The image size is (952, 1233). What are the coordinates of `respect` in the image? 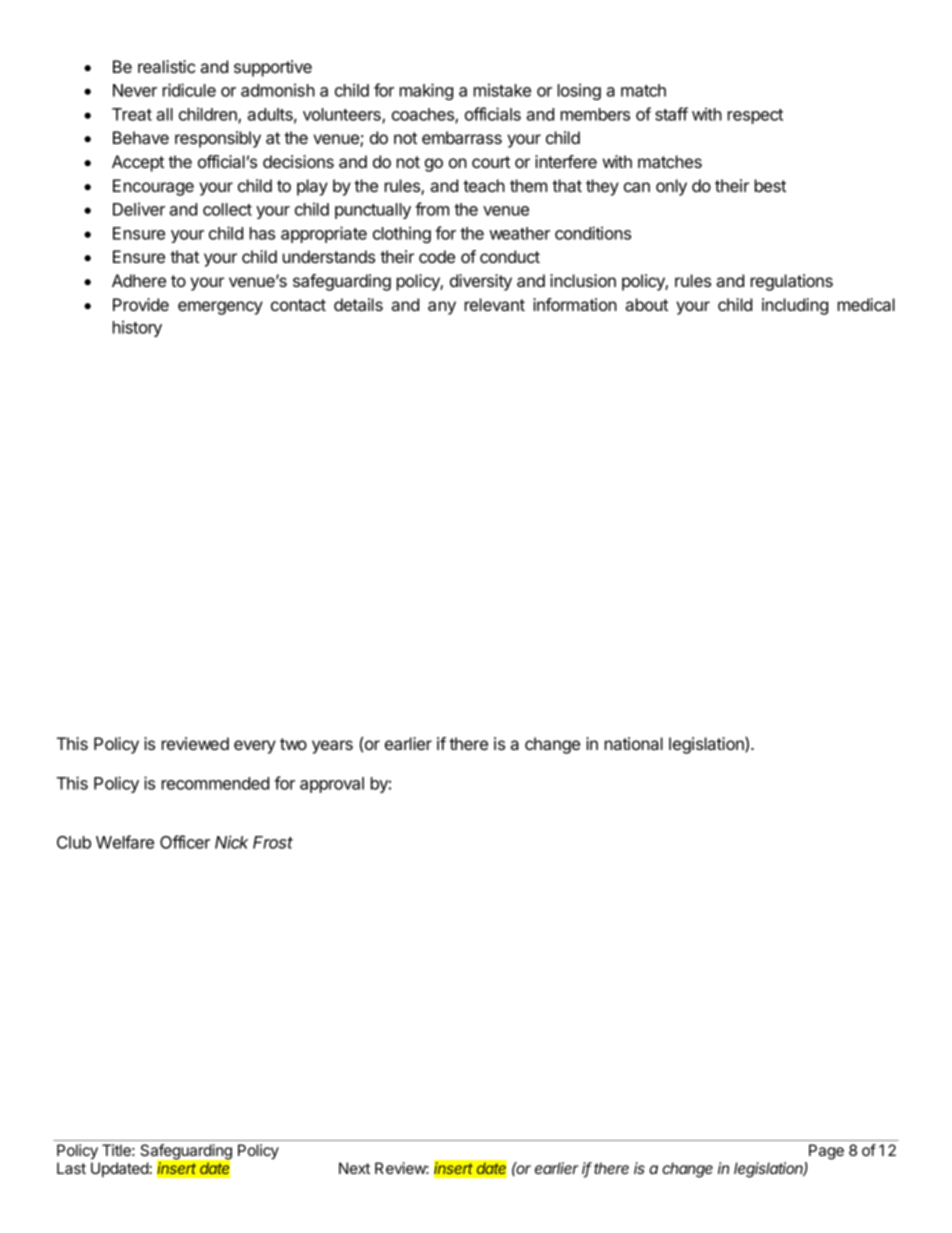 It's located at (755, 116).
